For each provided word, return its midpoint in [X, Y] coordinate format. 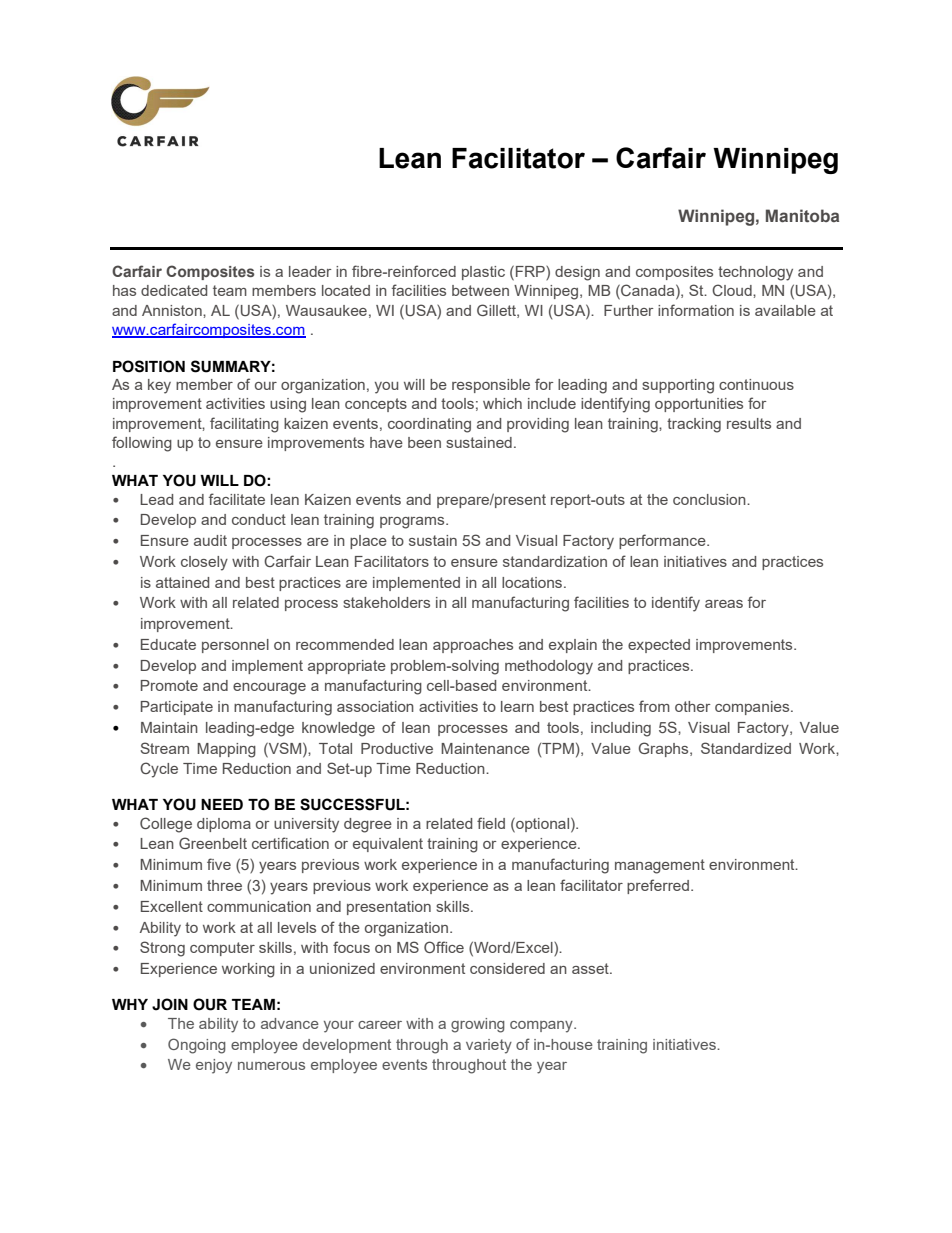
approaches [473, 646]
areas [724, 604]
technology [755, 273]
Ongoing [197, 1046]
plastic [483, 273]
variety [489, 1046]
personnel [235, 646]
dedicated [174, 290]
